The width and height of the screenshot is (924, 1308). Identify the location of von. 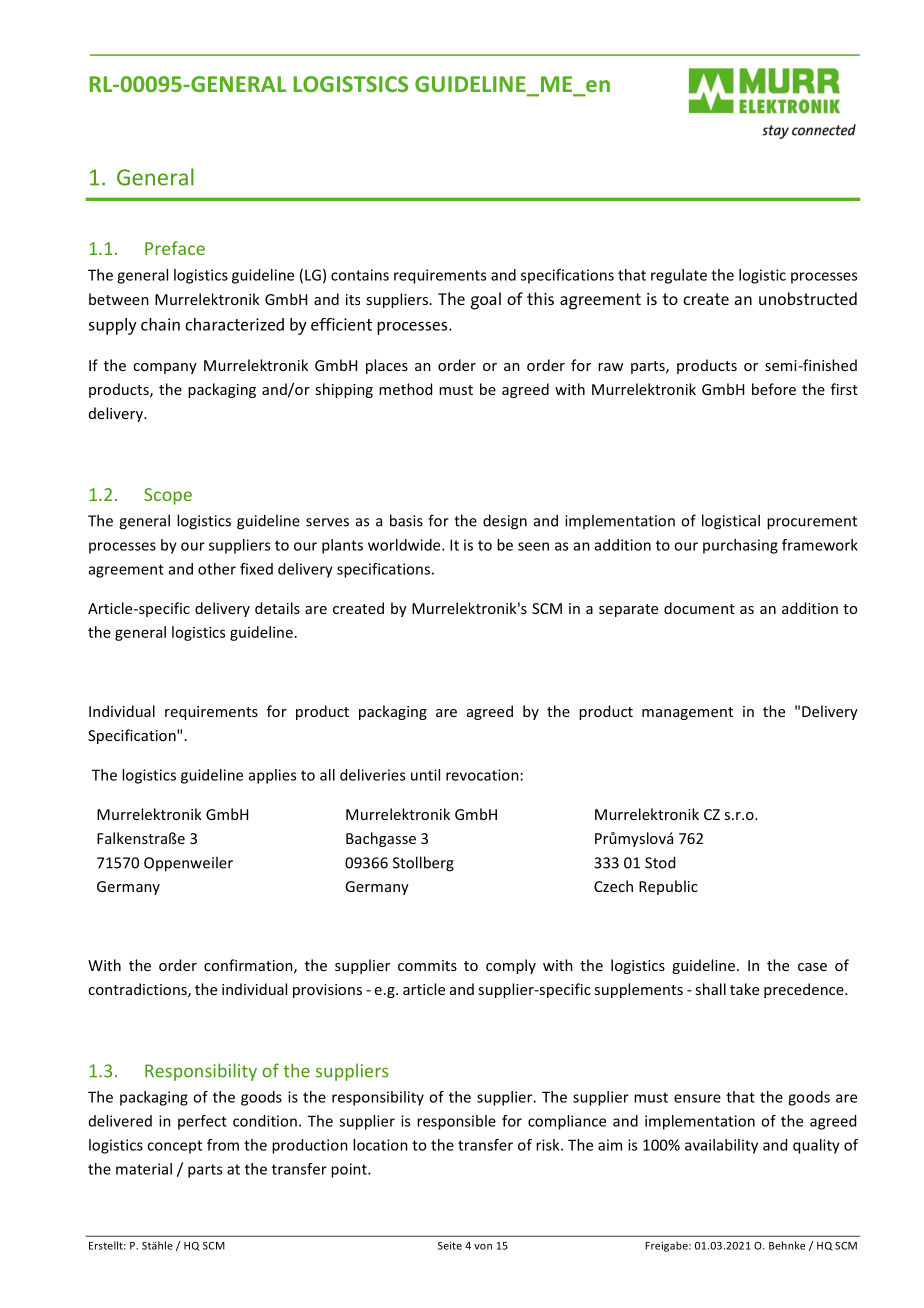
(483, 1247).
